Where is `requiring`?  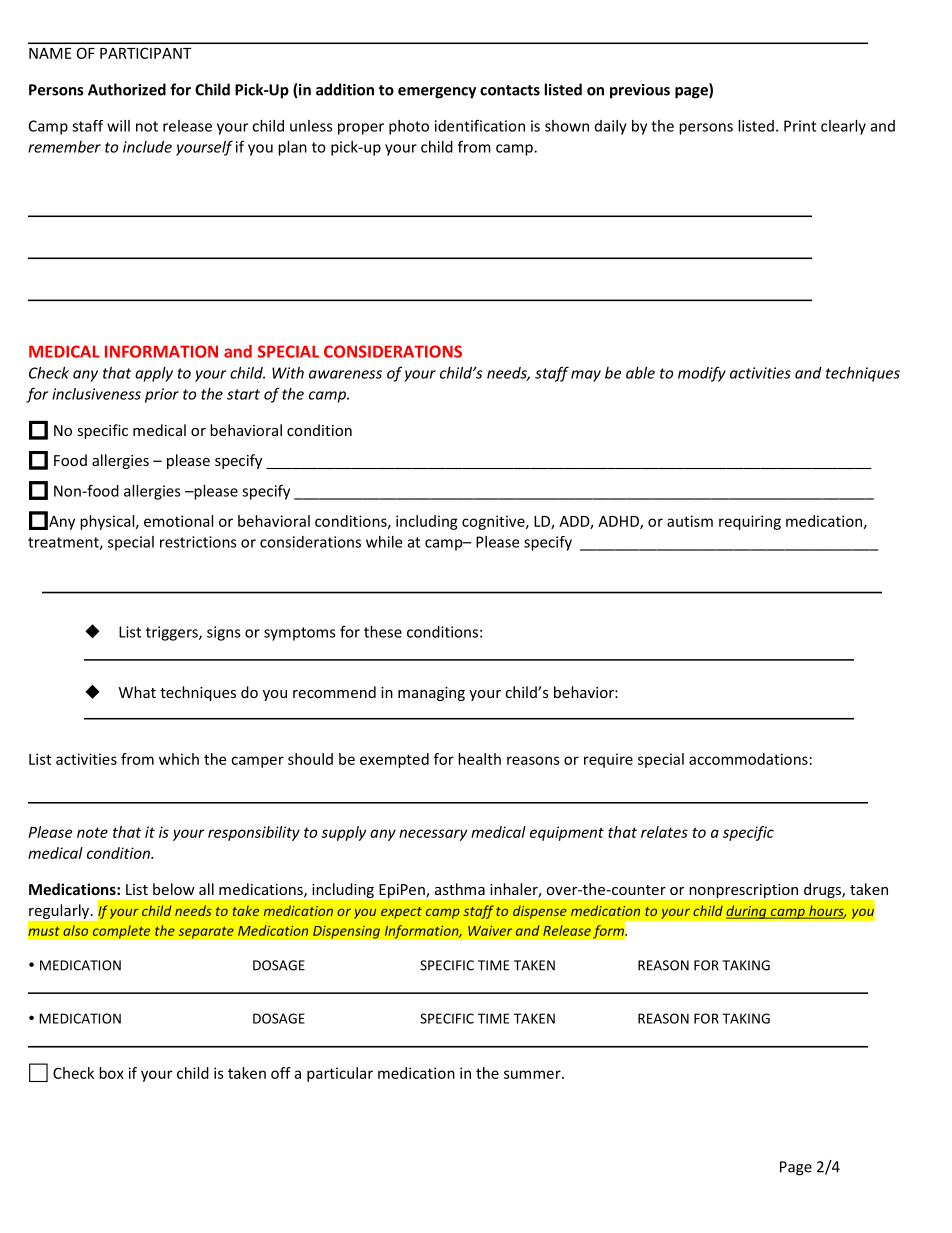
requiring is located at coordinates (750, 522).
